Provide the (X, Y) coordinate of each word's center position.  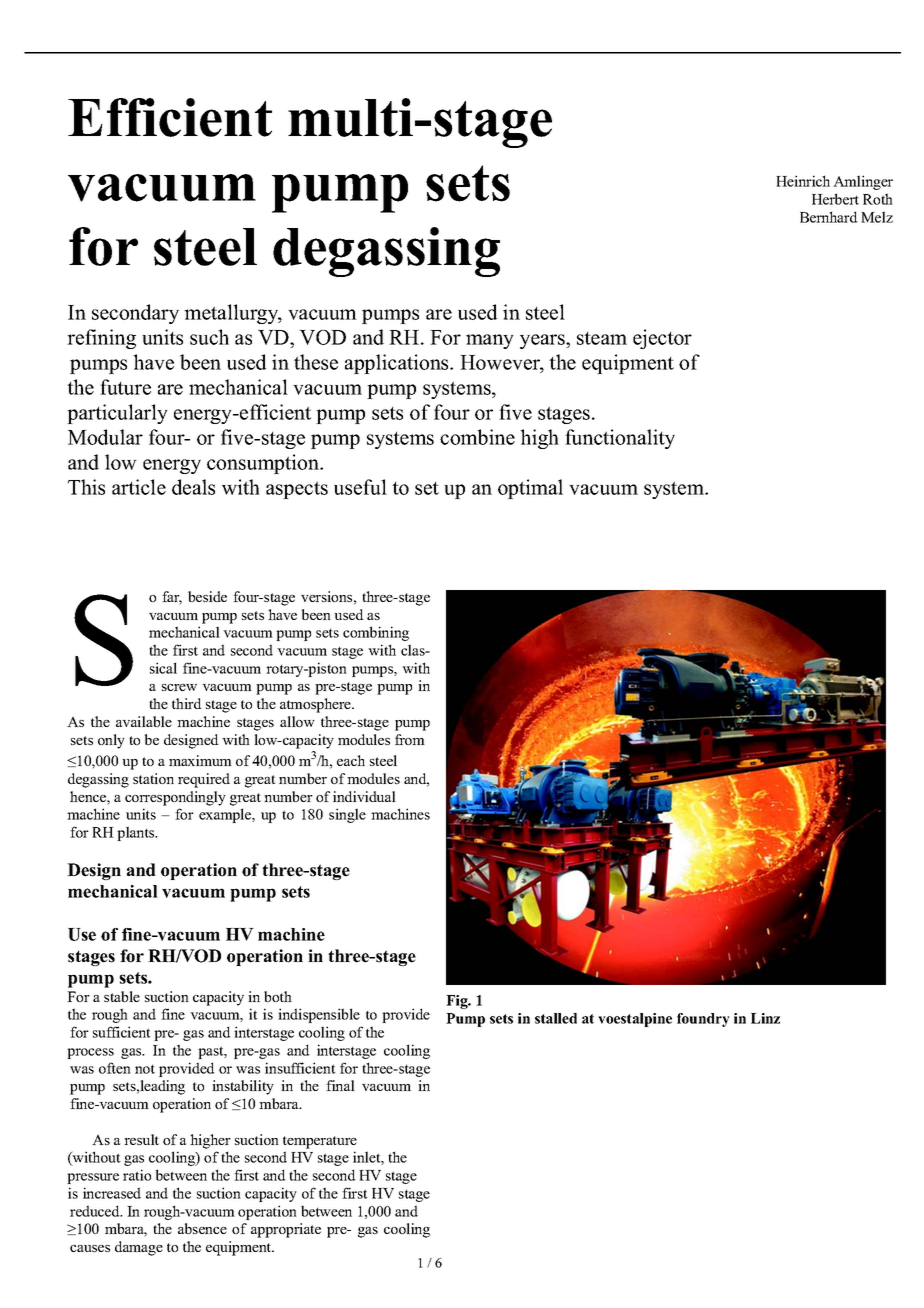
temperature (320, 1142)
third (187, 703)
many (490, 341)
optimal (530, 489)
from (410, 739)
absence (202, 1228)
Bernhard (829, 217)
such (209, 337)
